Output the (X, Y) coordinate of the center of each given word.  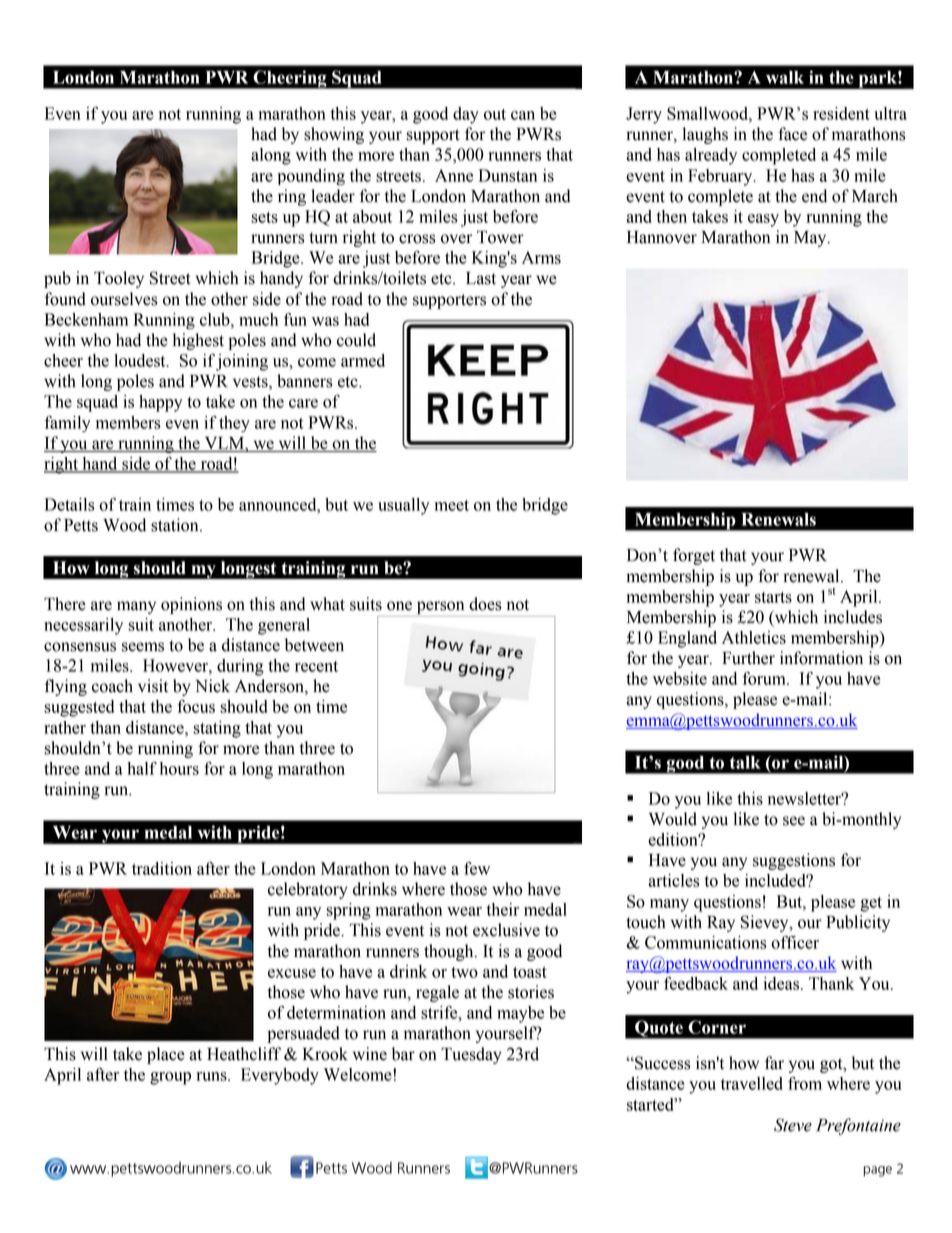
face (792, 134)
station (176, 525)
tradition (162, 868)
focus (196, 706)
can (523, 115)
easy (763, 220)
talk (745, 762)
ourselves (124, 299)
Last (481, 278)
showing (334, 135)
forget (694, 556)
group (170, 1078)
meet (452, 505)
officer (795, 942)
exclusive (506, 930)
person (440, 607)
